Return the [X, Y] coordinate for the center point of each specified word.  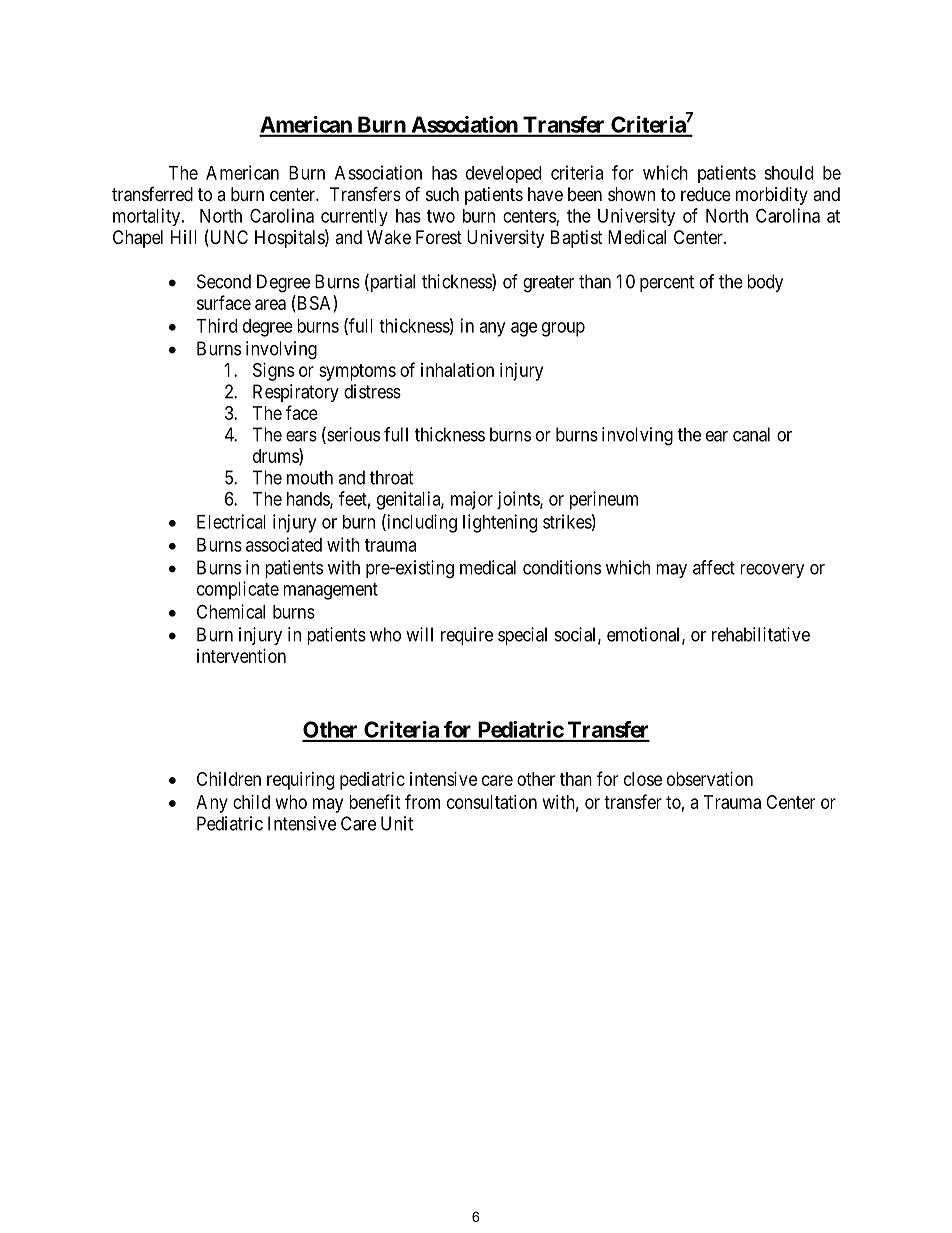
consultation [492, 802]
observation [710, 779]
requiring [300, 781]
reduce [706, 194]
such [442, 194]
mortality [146, 217]
